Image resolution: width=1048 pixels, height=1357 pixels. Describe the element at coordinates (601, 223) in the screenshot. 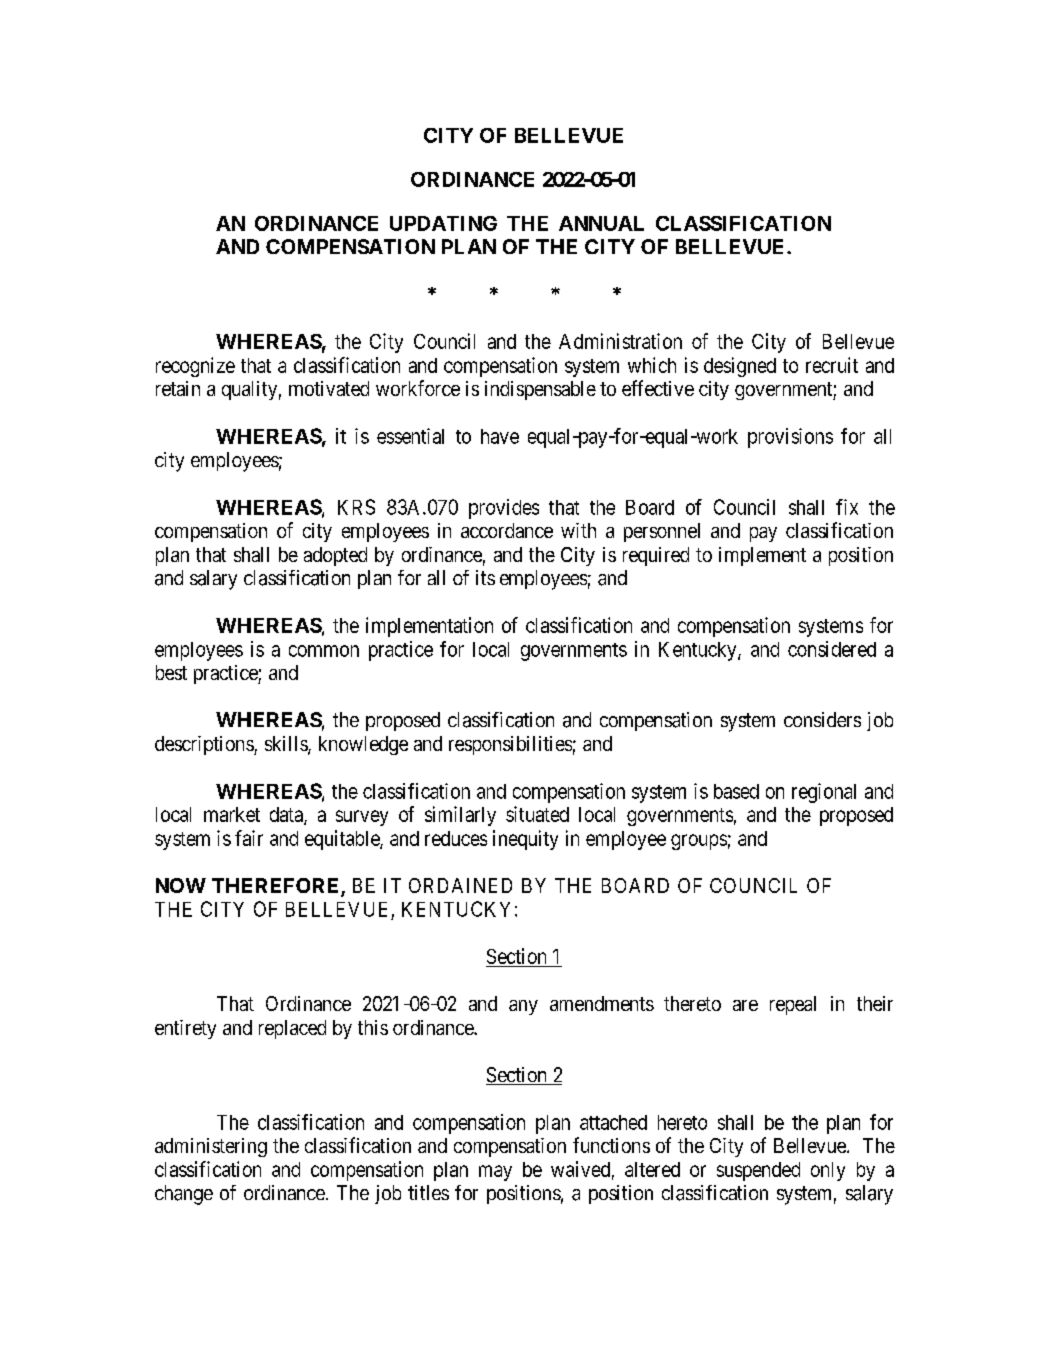

I see `ANNUAL` at that location.
